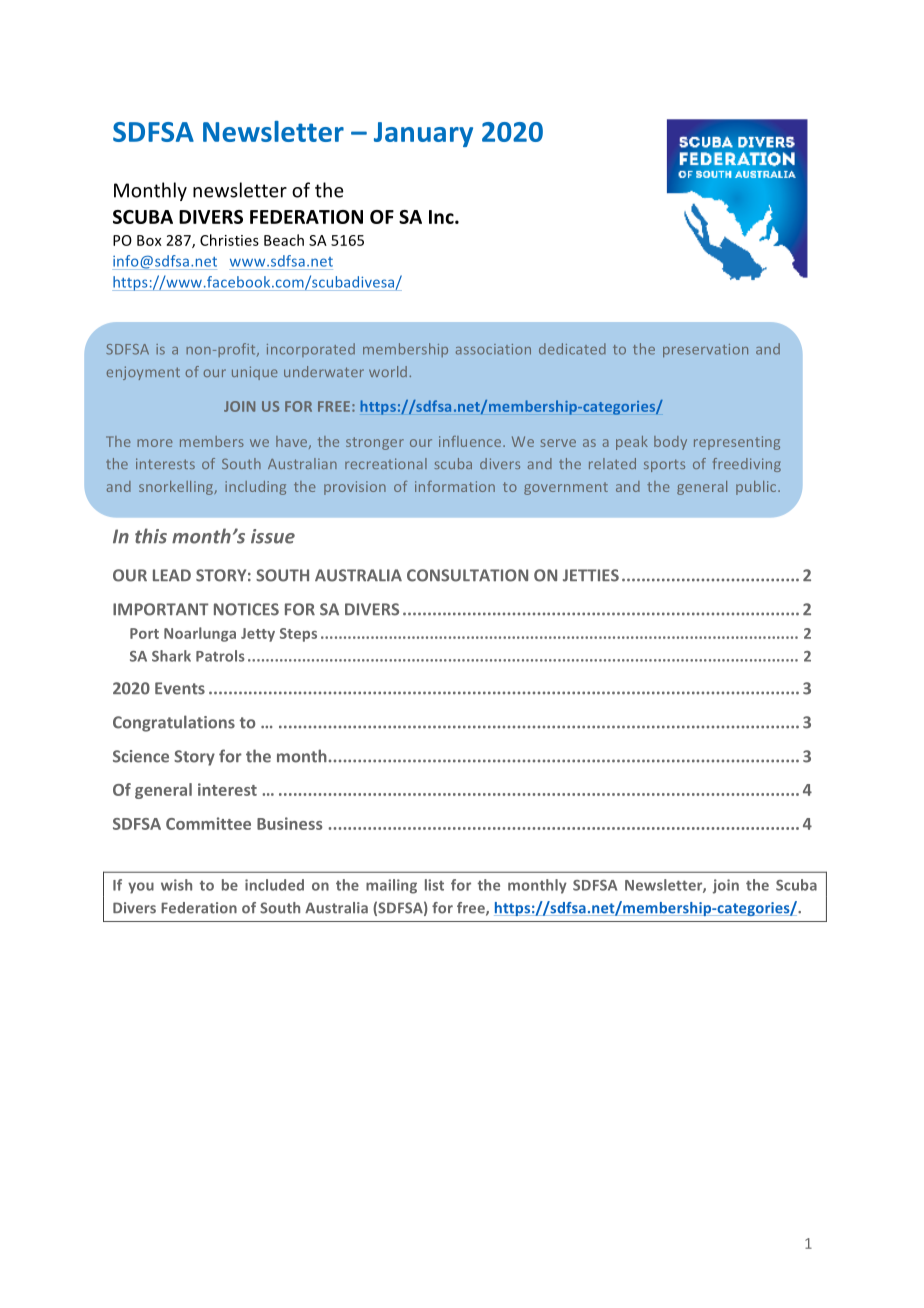 The image size is (924, 1308). Describe the element at coordinates (572, 349) in the screenshot. I see `dedicated` at that location.
